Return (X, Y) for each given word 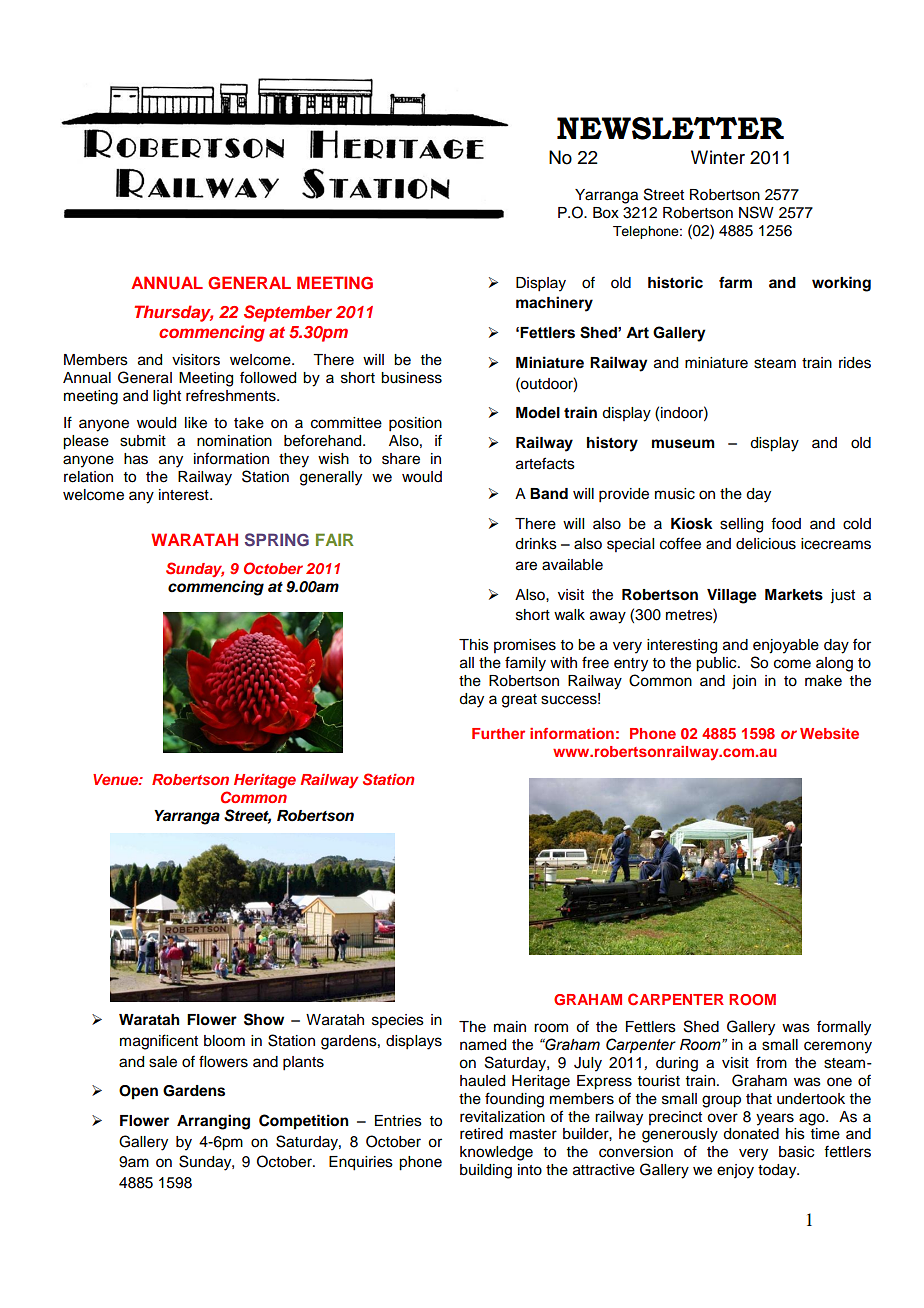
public (717, 664)
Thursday (173, 313)
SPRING (277, 540)
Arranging (213, 1122)
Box (606, 213)
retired (481, 1134)
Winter (718, 157)
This (474, 645)
